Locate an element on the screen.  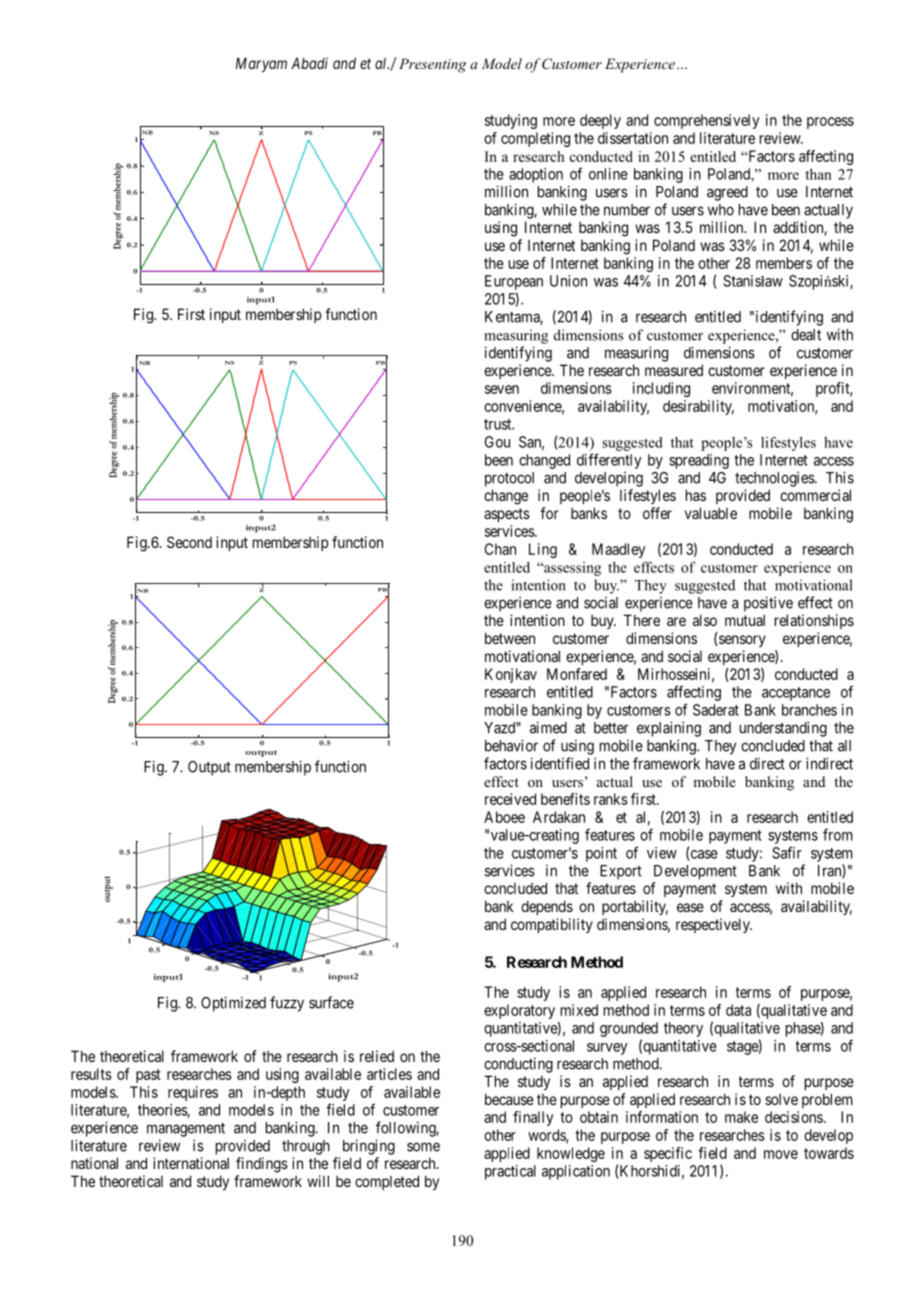
Maryam is located at coordinates (261, 64).
